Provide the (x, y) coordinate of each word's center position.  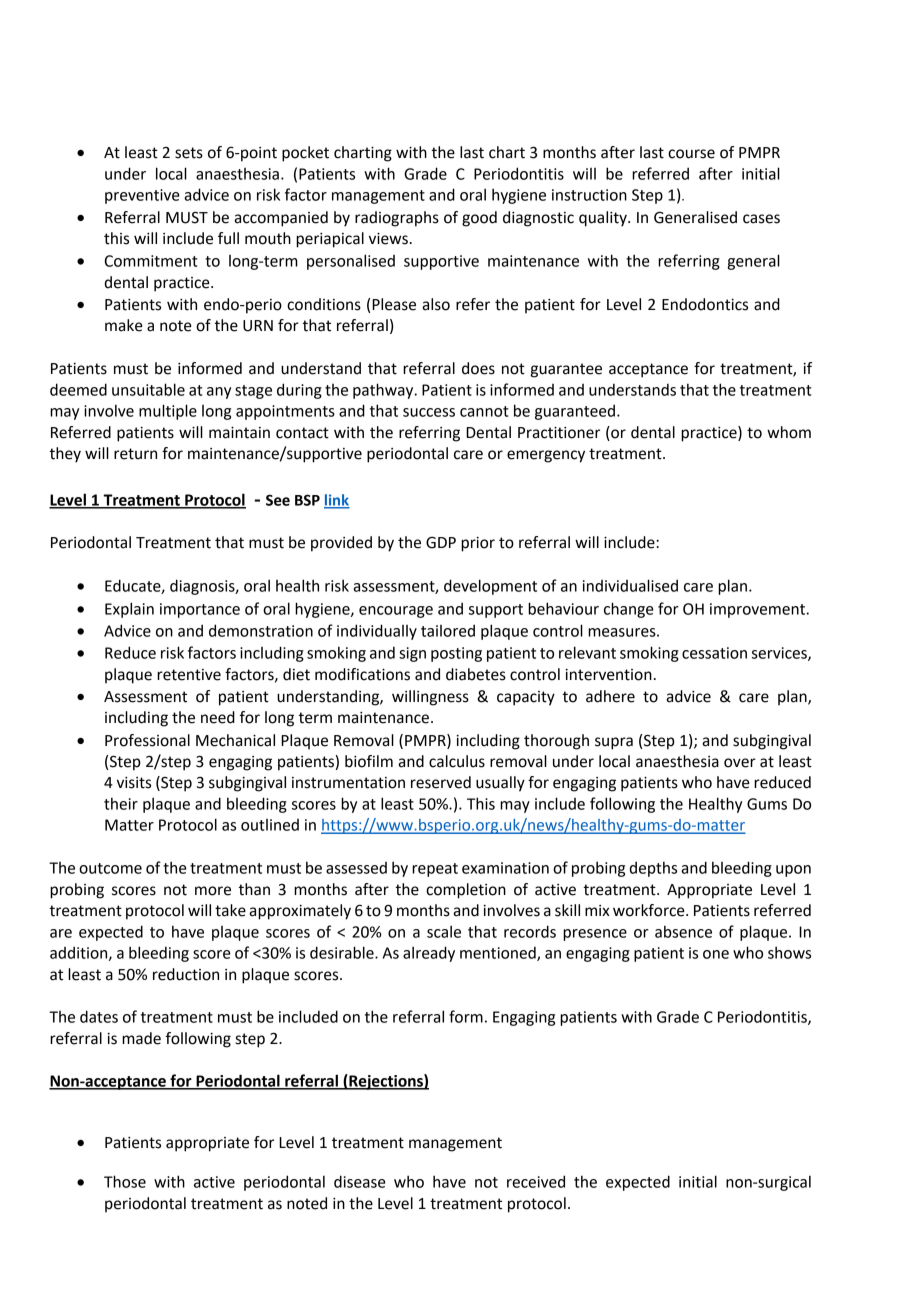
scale (444, 931)
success (429, 412)
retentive (189, 675)
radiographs (397, 219)
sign (412, 654)
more (213, 891)
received (536, 1181)
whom (789, 432)
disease (360, 1181)
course (691, 154)
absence (683, 931)
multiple (168, 412)
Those (125, 1181)
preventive (142, 196)
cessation (714, 653)
